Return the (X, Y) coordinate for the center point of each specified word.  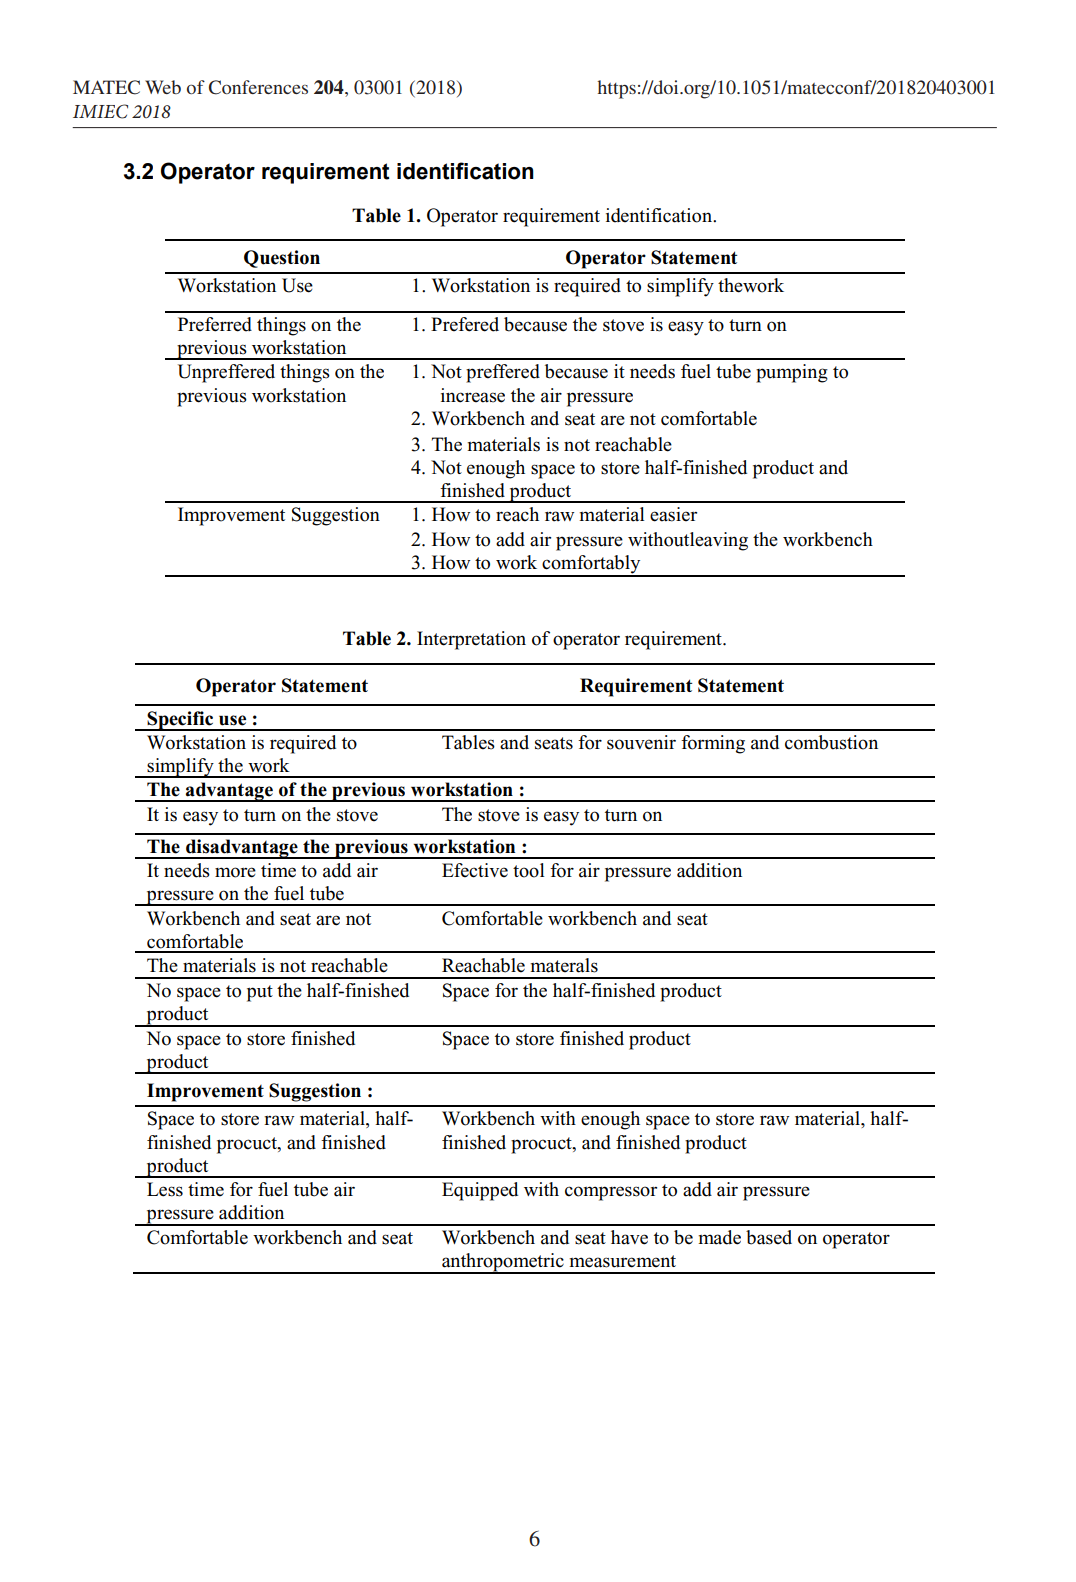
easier (673, 514)
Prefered (465, 324)
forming (713, 744)
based (769, 1237)
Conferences (258, 87)
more (235, 872)
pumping (792, 373)
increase (473, 395)
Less (165, 1189)
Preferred (215, 324)
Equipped (480, 1191)
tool (528, 870)
